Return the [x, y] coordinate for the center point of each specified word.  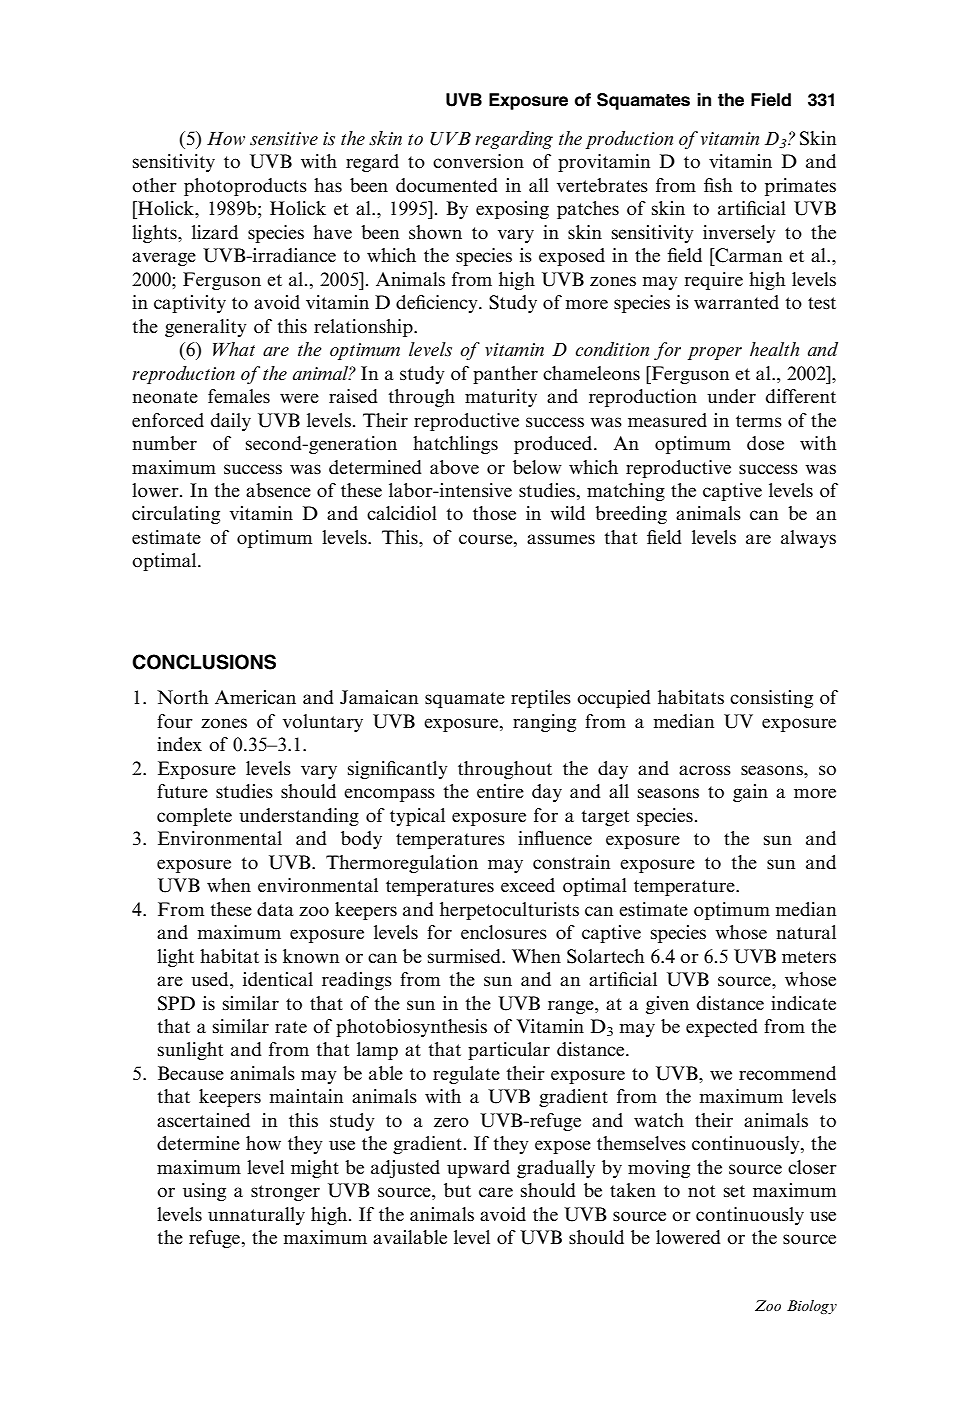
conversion [478, 161]
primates [800, 187]
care [496, 1192]
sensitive [284, 139]
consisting [771, 699]
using [204, 1192]
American [255, 697]
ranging [544, 723]
